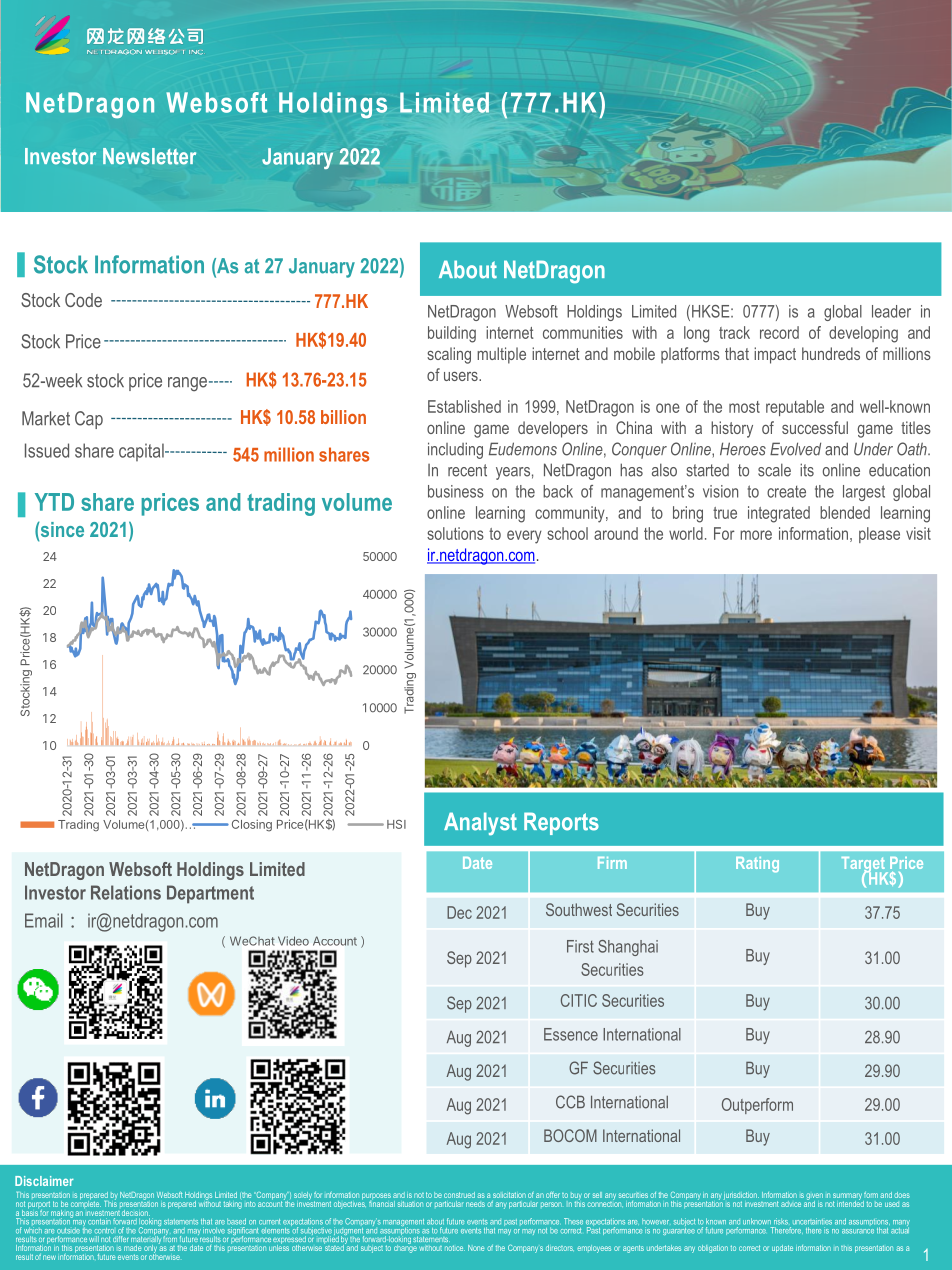  What do you see at coordinates (252, 825) in the page?
I see `Closing` at bounding box center [252, 825].
